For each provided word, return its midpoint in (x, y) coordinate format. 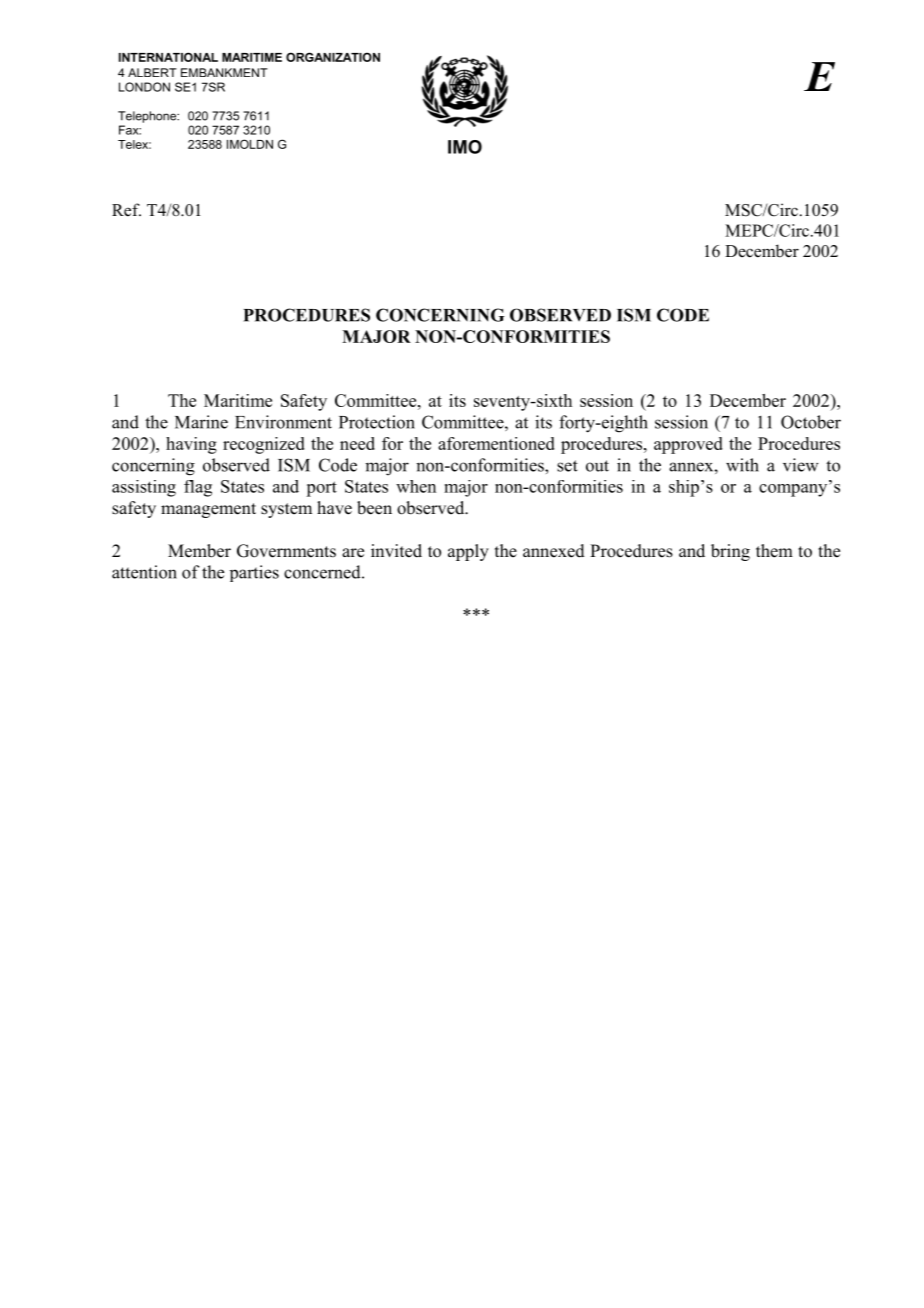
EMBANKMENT (224, 72)
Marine (201, 422)
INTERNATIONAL (168, 57)
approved (688, 445)
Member (199, 551)
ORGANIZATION (333, 57)
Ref (126, 210)
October (811, 422)
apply (468, 552)
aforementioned (496, 443)
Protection (377, 422)
